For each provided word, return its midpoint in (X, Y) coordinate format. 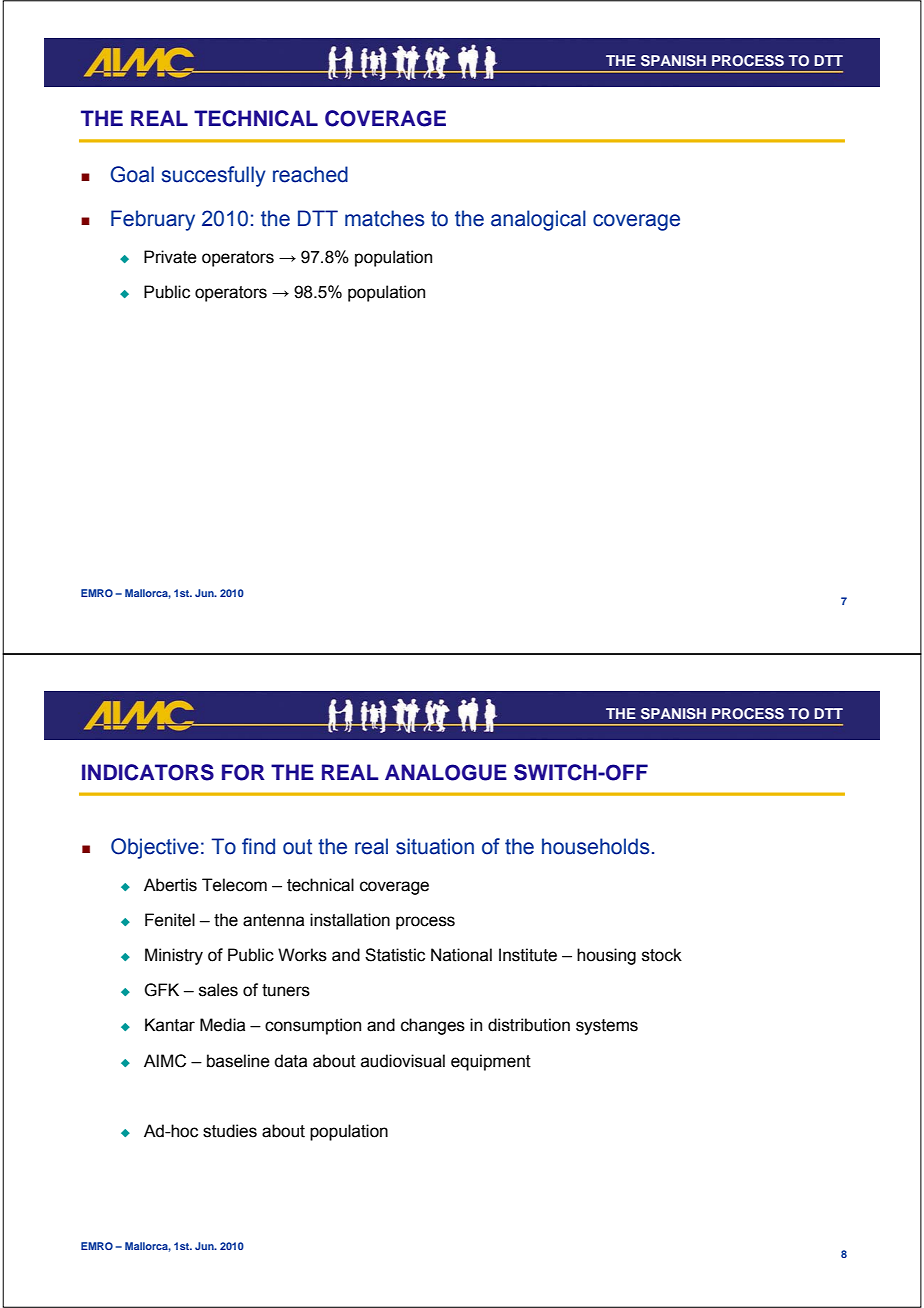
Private (170, 257)
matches (385, 218)
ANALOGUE (446, 772)
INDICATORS (148, 772)
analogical (538, 220)
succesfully (214, 176)
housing (606, 956)
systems (607, 1027)
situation (435, 846)
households (596, 846)
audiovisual (403, 1061)
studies (230, 1131)
